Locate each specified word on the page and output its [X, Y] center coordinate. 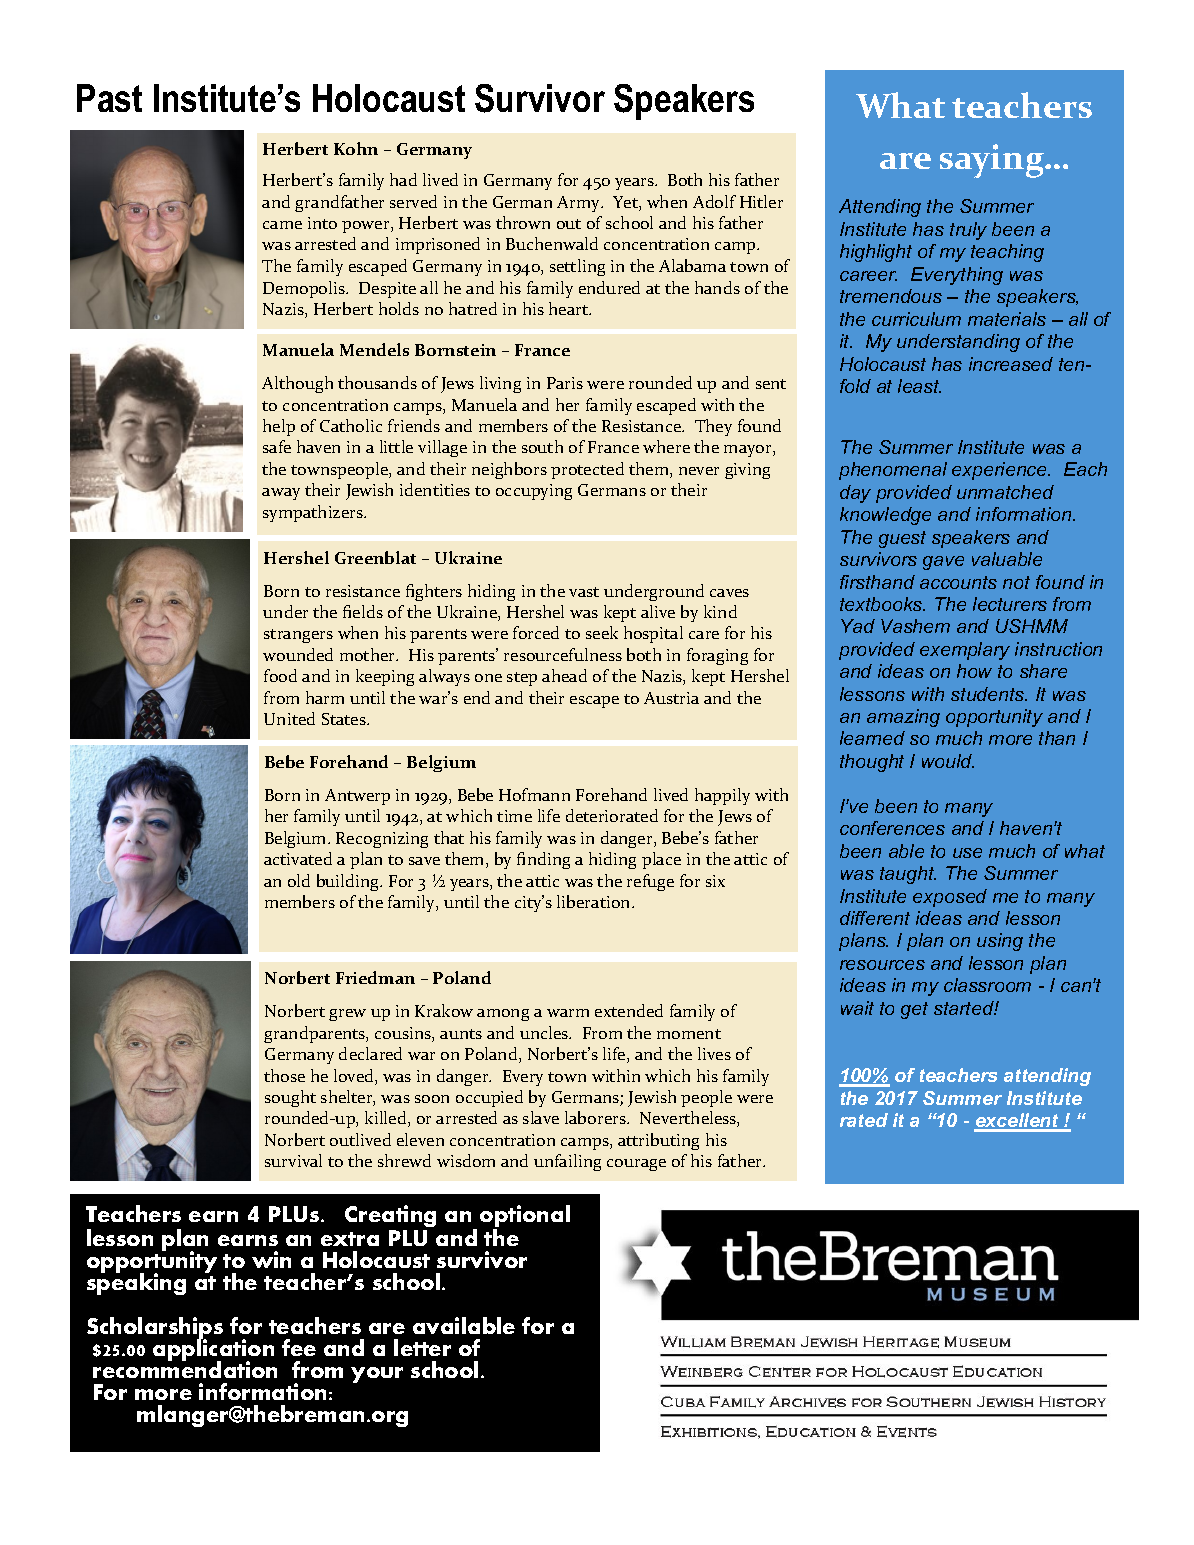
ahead [564, 675]
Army [580, 204]
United [289, 718]
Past [109, 98]
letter [422, 1347]
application [213, 1351]
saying [993, 161]
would [948, 761]
